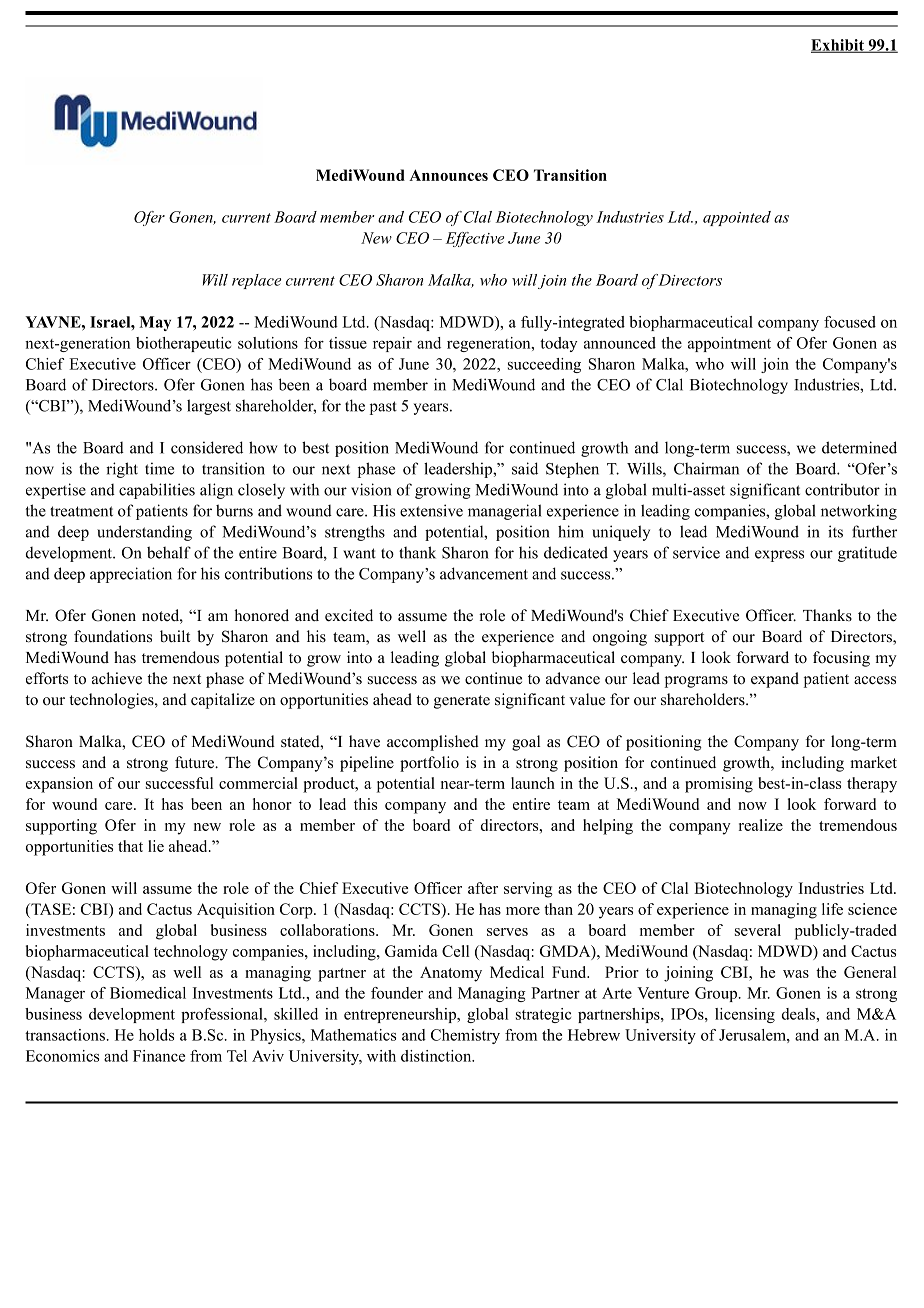 The height and width of the screenshot is (1308, 924). I want to click on expand, so click(775, 680).
